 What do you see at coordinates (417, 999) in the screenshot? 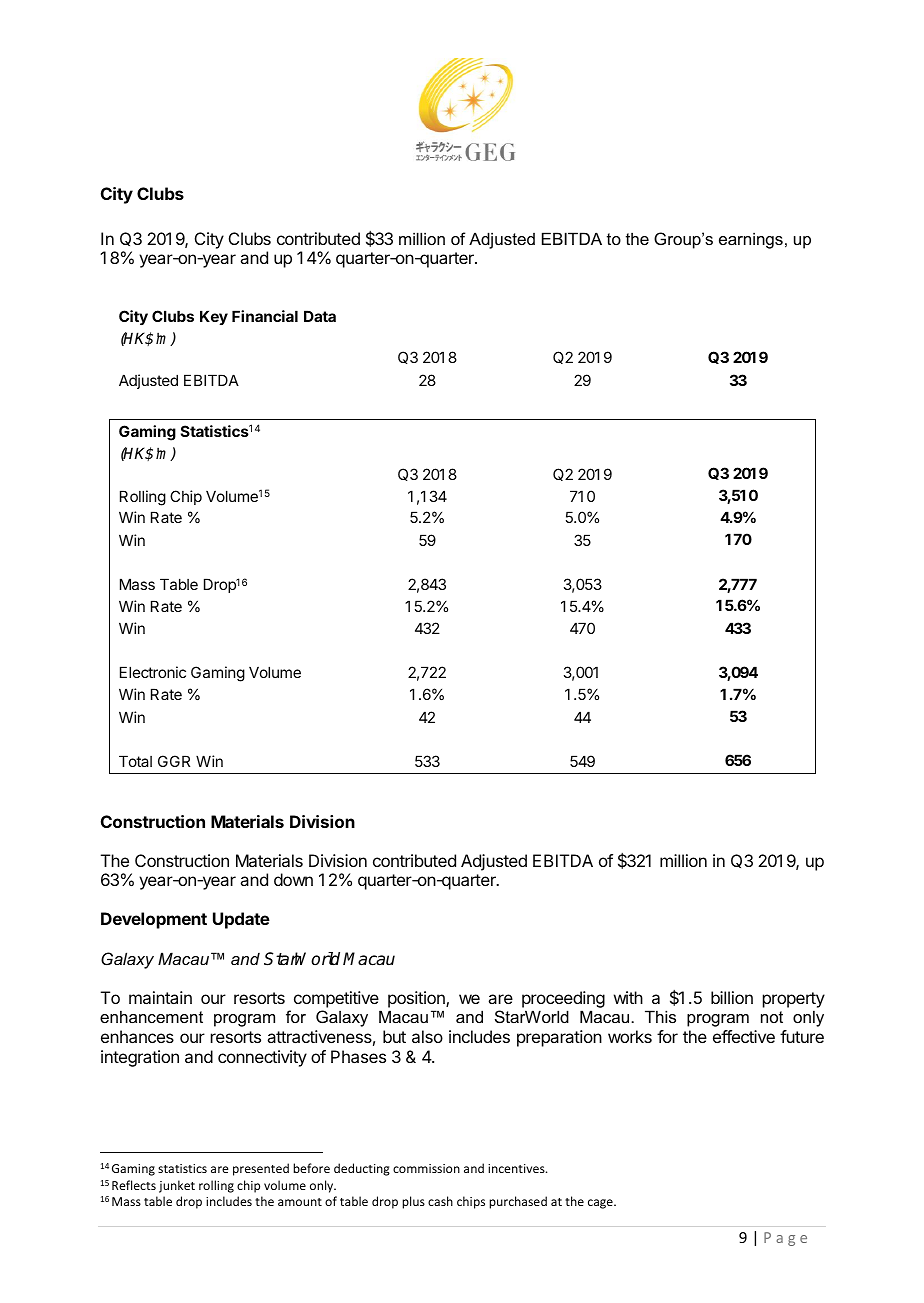
I see `position` at bounding box center [417, 999].
